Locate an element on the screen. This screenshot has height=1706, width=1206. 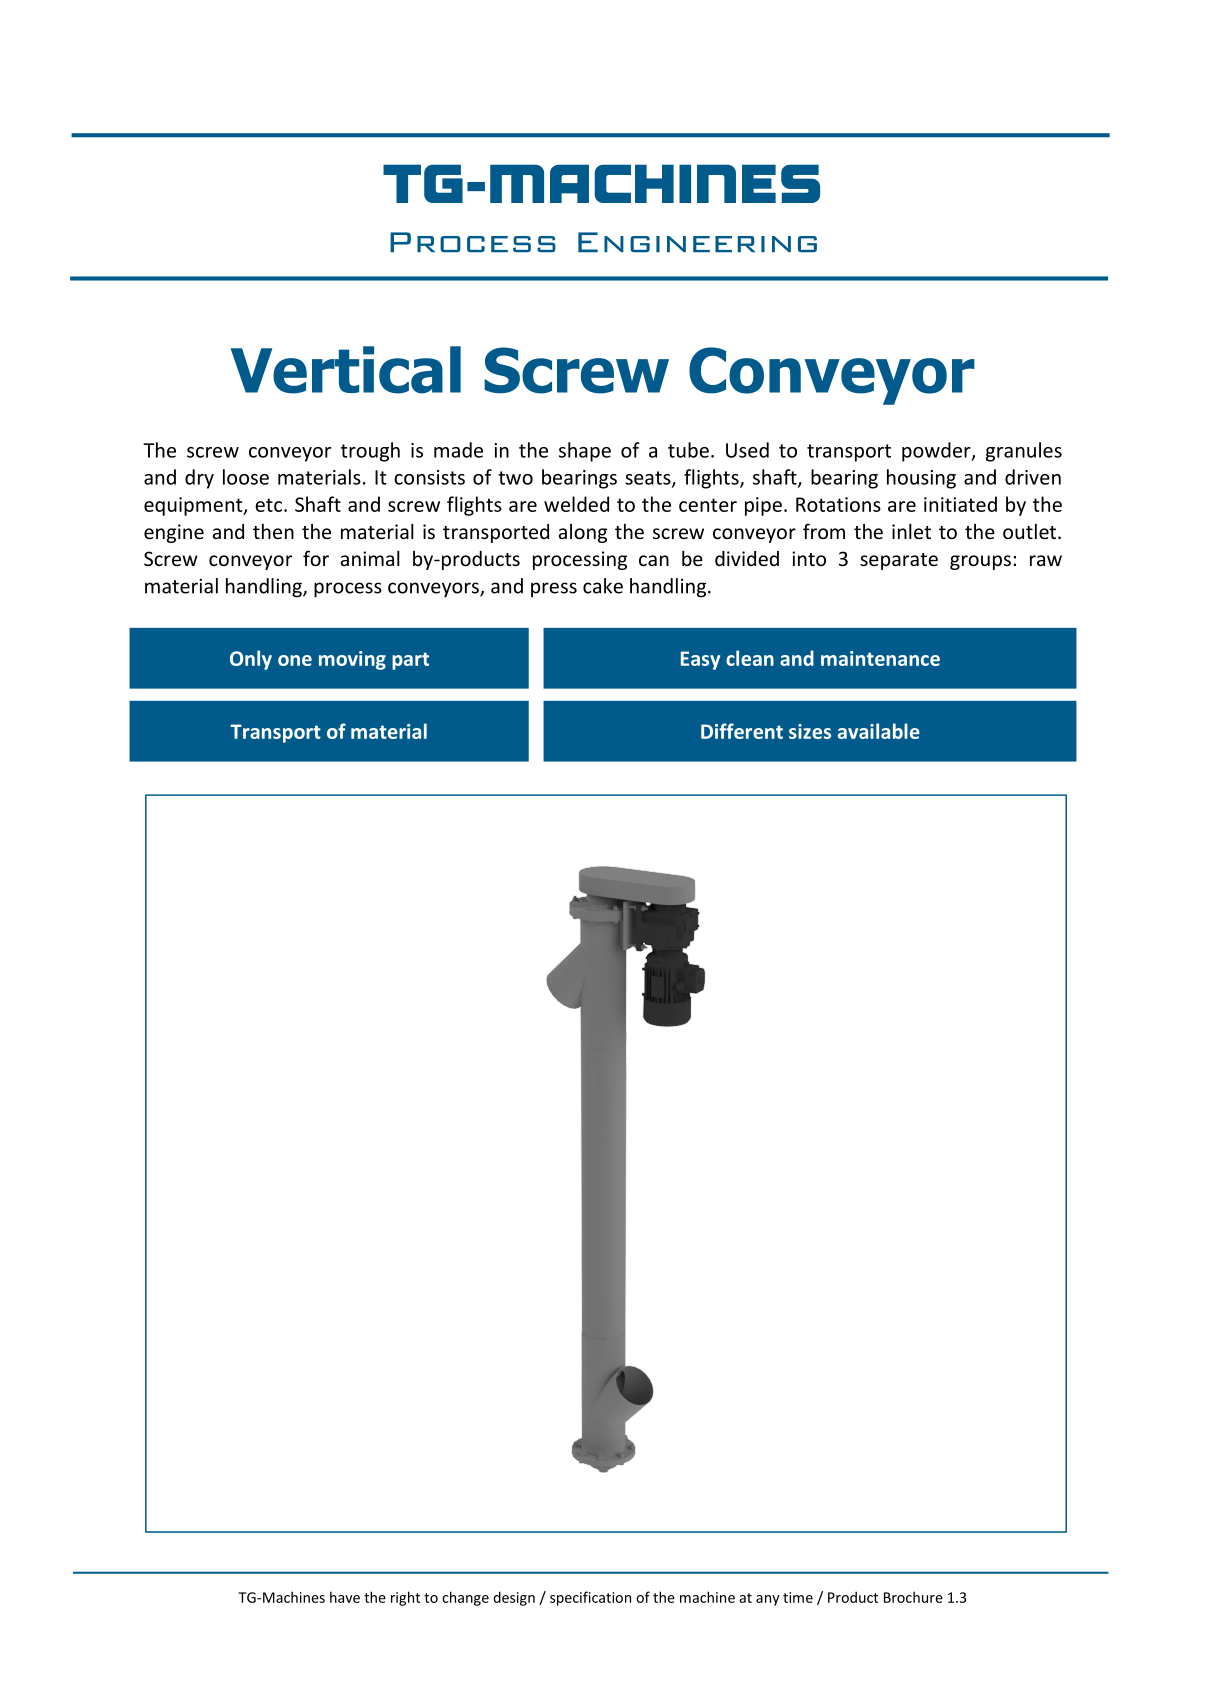
have is located at coordinates (345, 1597).
